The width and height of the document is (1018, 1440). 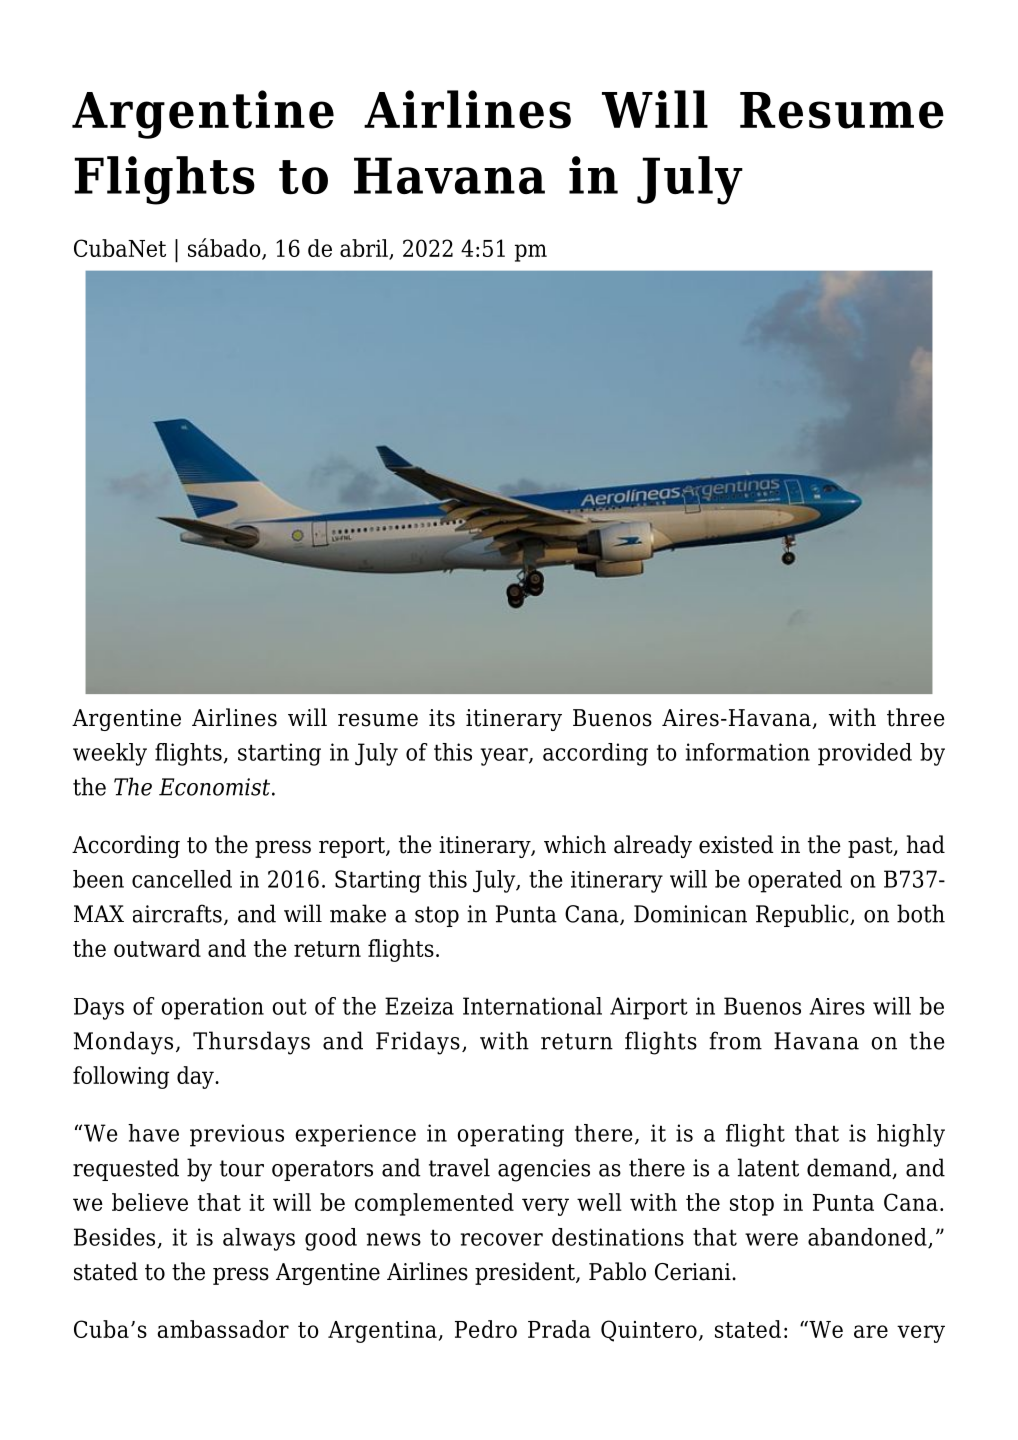 What do you see at coordinates (916, 717) in the document?
I see `three` at bounding box center [916, 717].
